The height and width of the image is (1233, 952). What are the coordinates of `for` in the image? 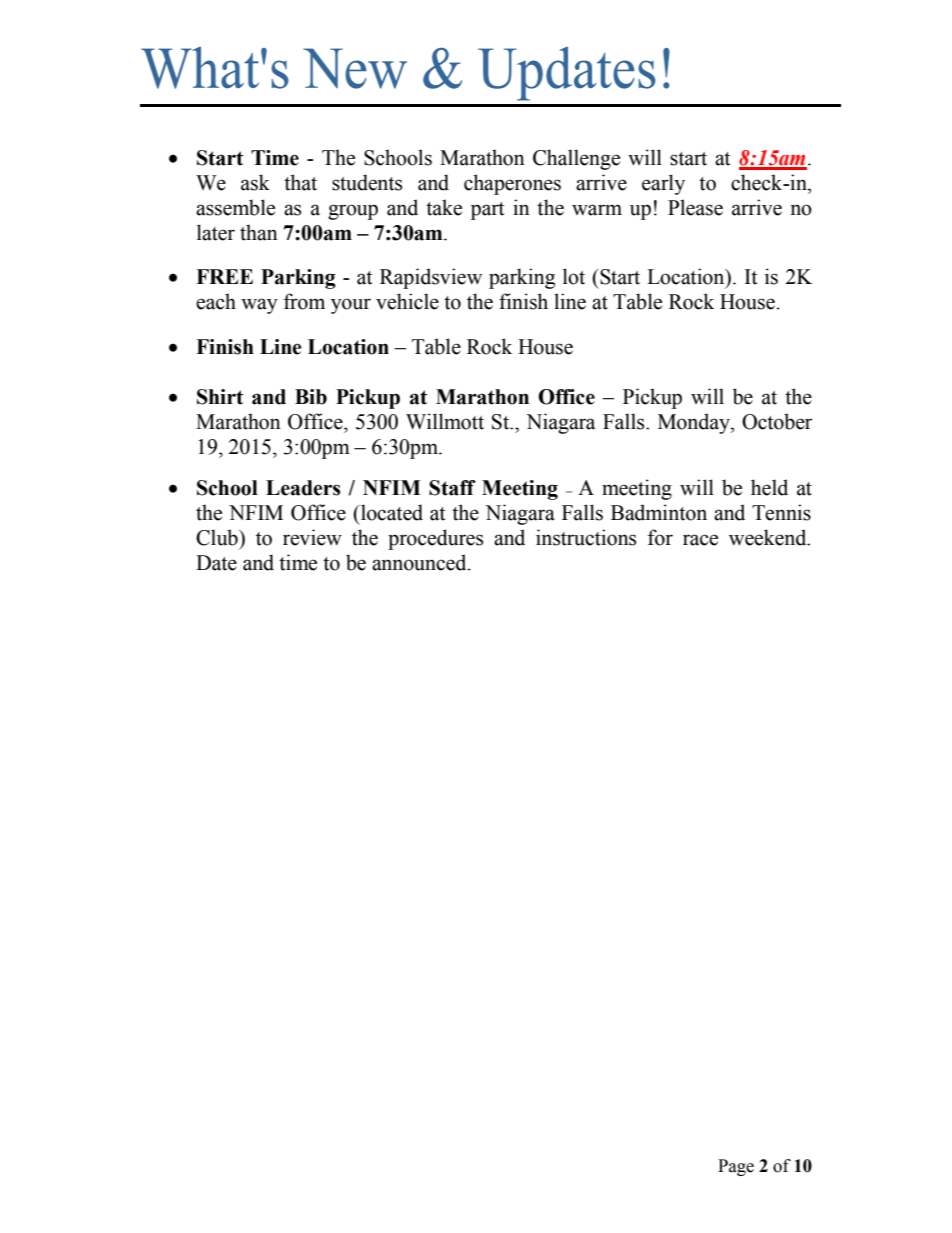 It's located at (660, 537).
